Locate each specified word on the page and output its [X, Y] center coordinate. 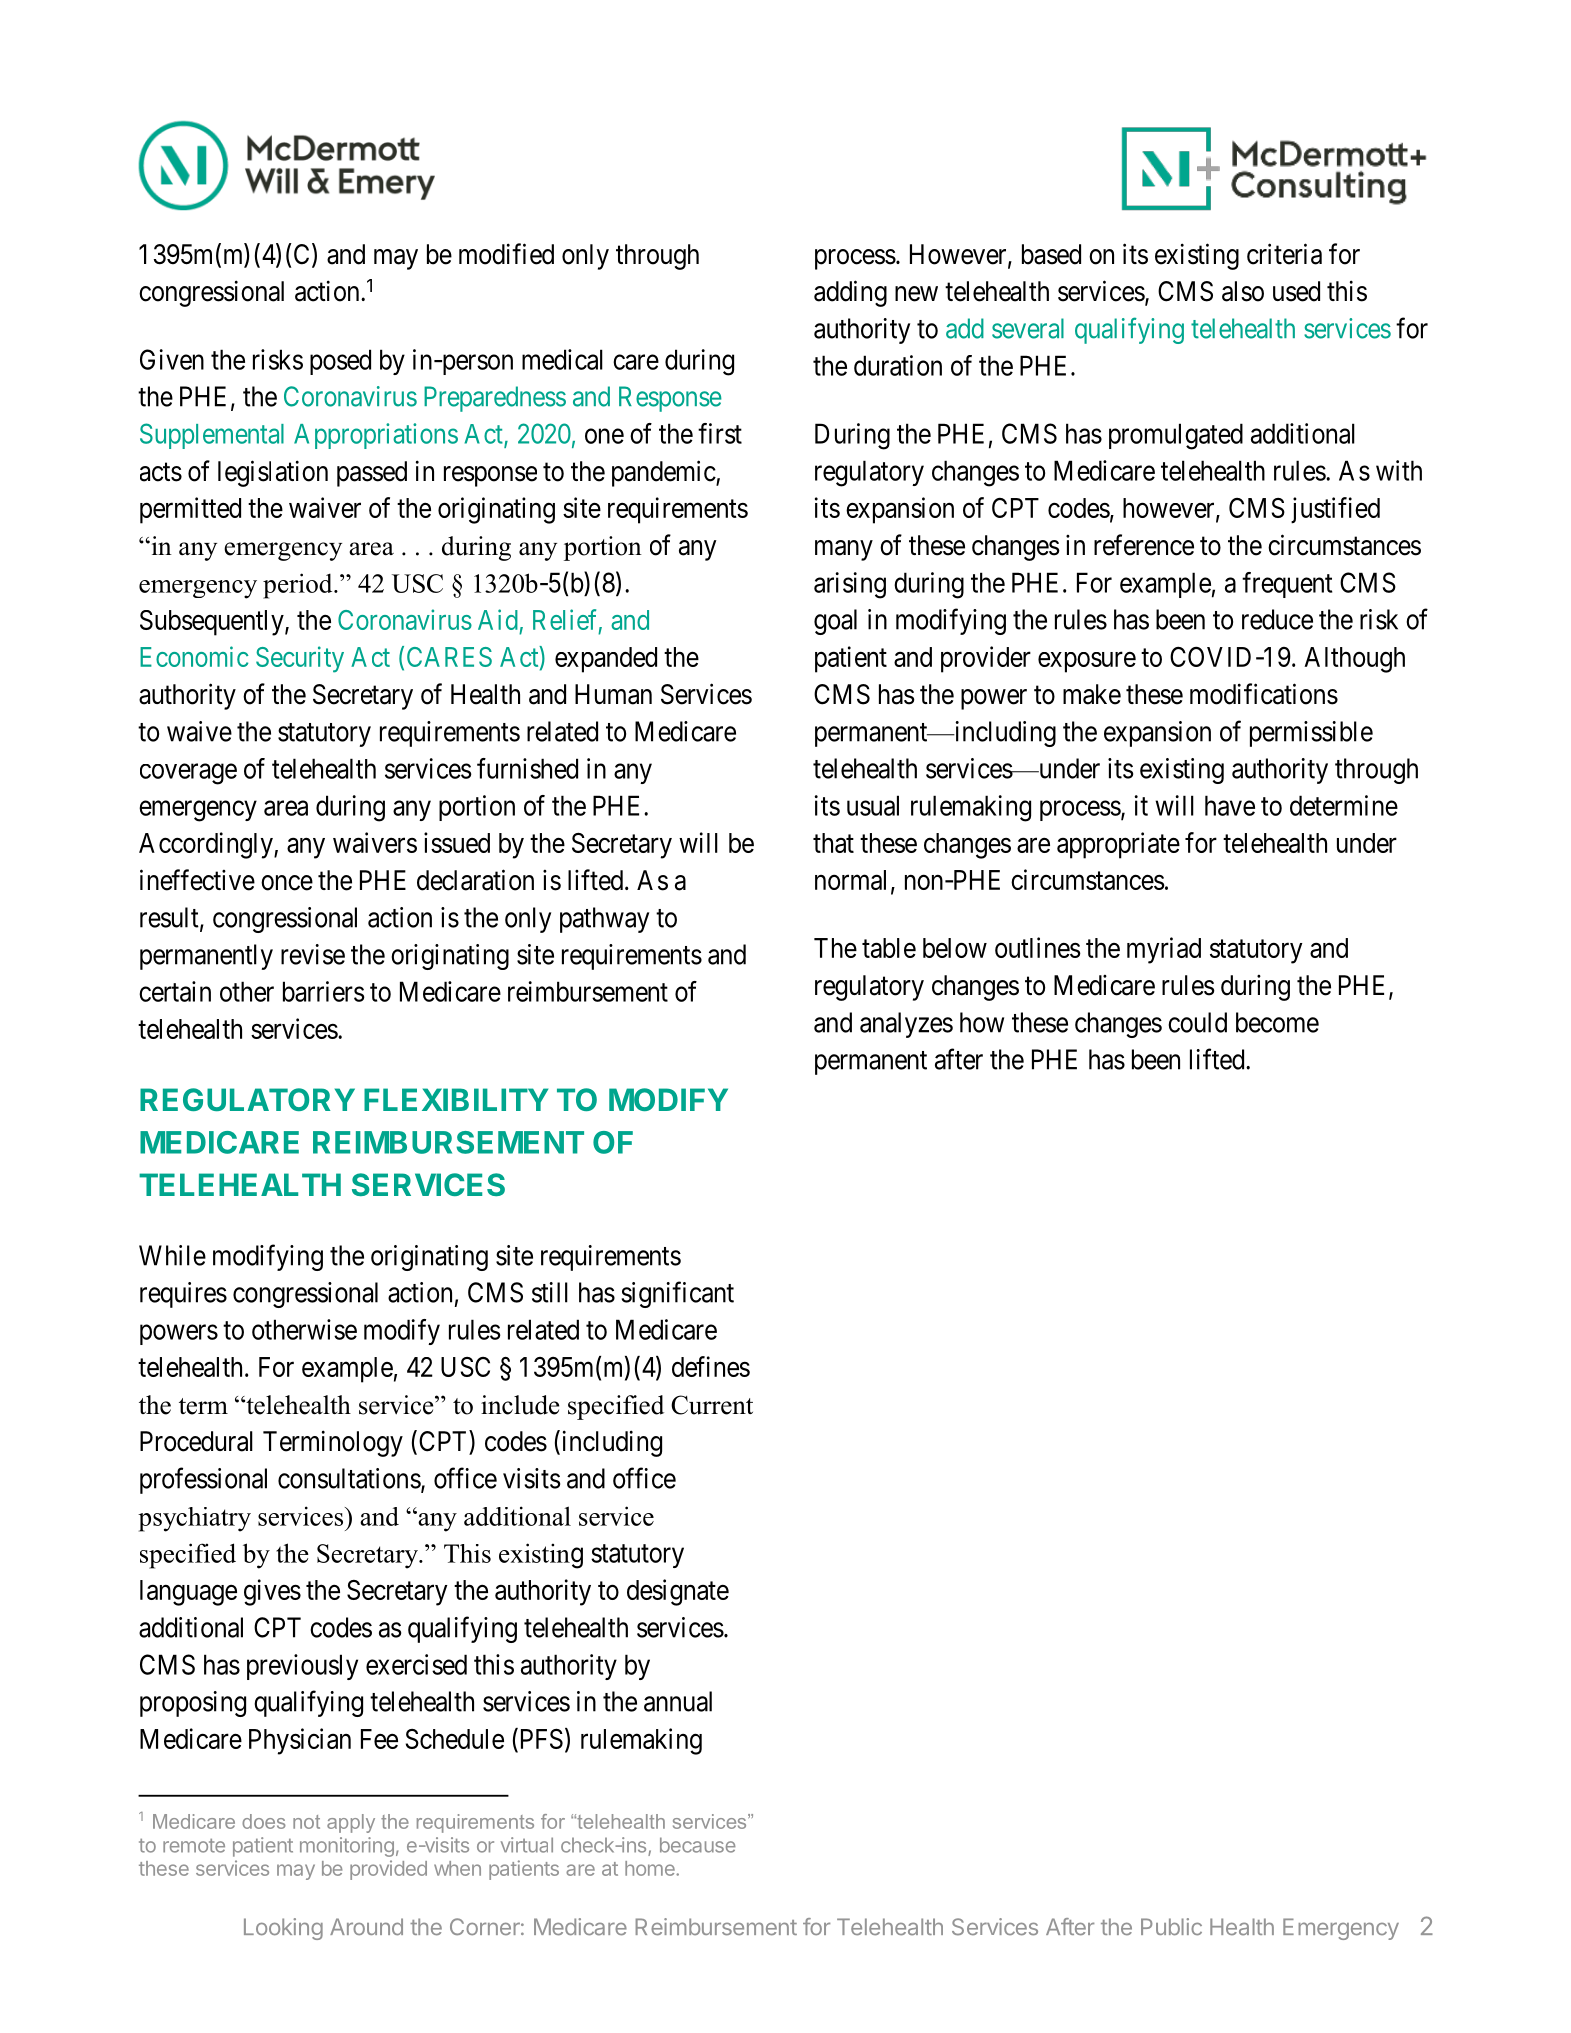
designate [678, 1592]
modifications [1264, 694]
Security [300, 659]
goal [835, 622]
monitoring [347, 1847]
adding [850, 293]
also [1243, 291]
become [1277, 1022]
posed [340, 362]
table [889, 948]
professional [203, 1480]
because [698, 1845]
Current [712, 1405]
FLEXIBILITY [456, 1099]
